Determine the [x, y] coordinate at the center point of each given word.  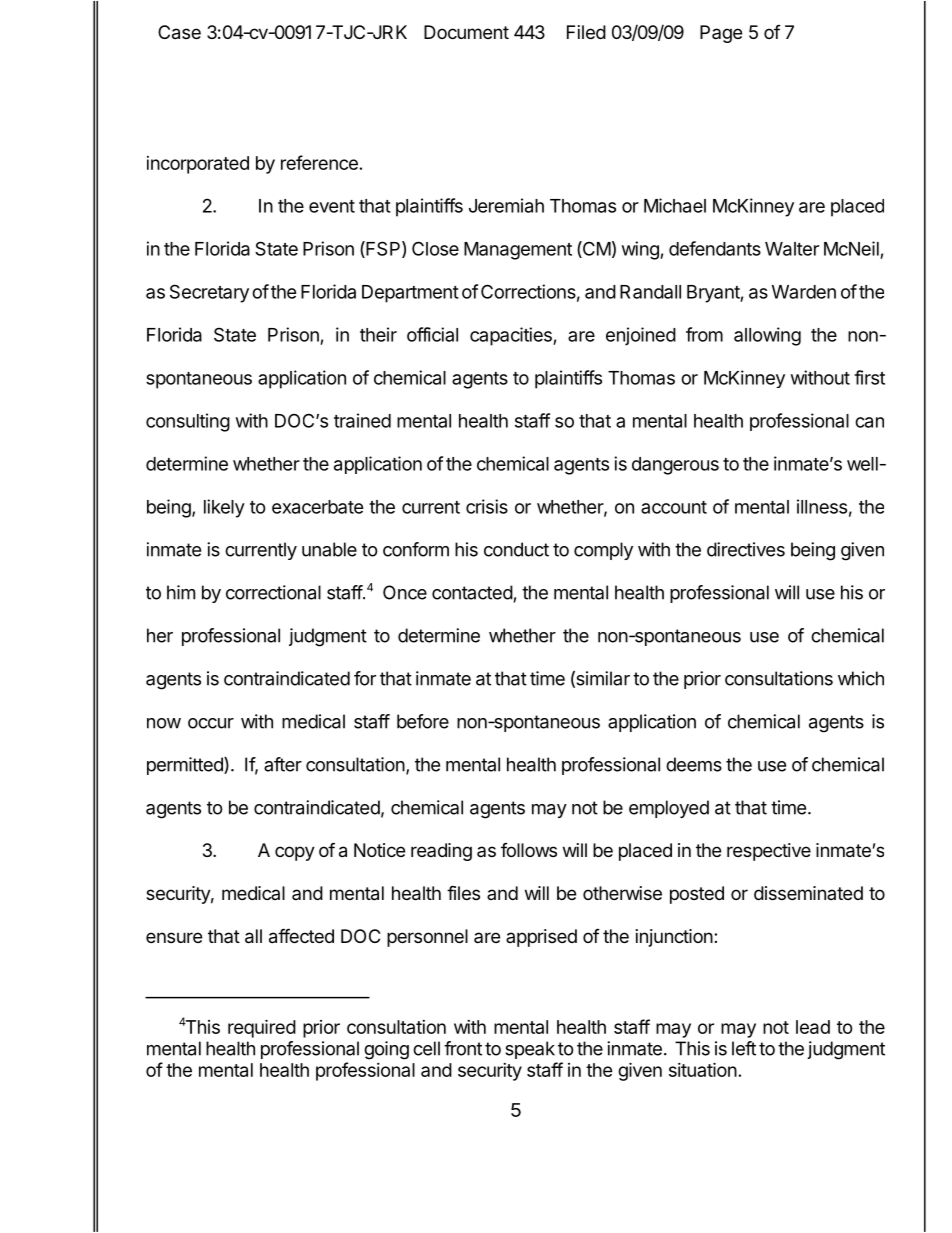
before [423, 721]
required [262, 1028]
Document [466, 32]
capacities [512, 336]
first [869, 377]
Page [721, 34]
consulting [188, 422]
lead [813, 1027]
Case [179, 32]
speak [530, 1050]
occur [211, 723]
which [861, 678]
